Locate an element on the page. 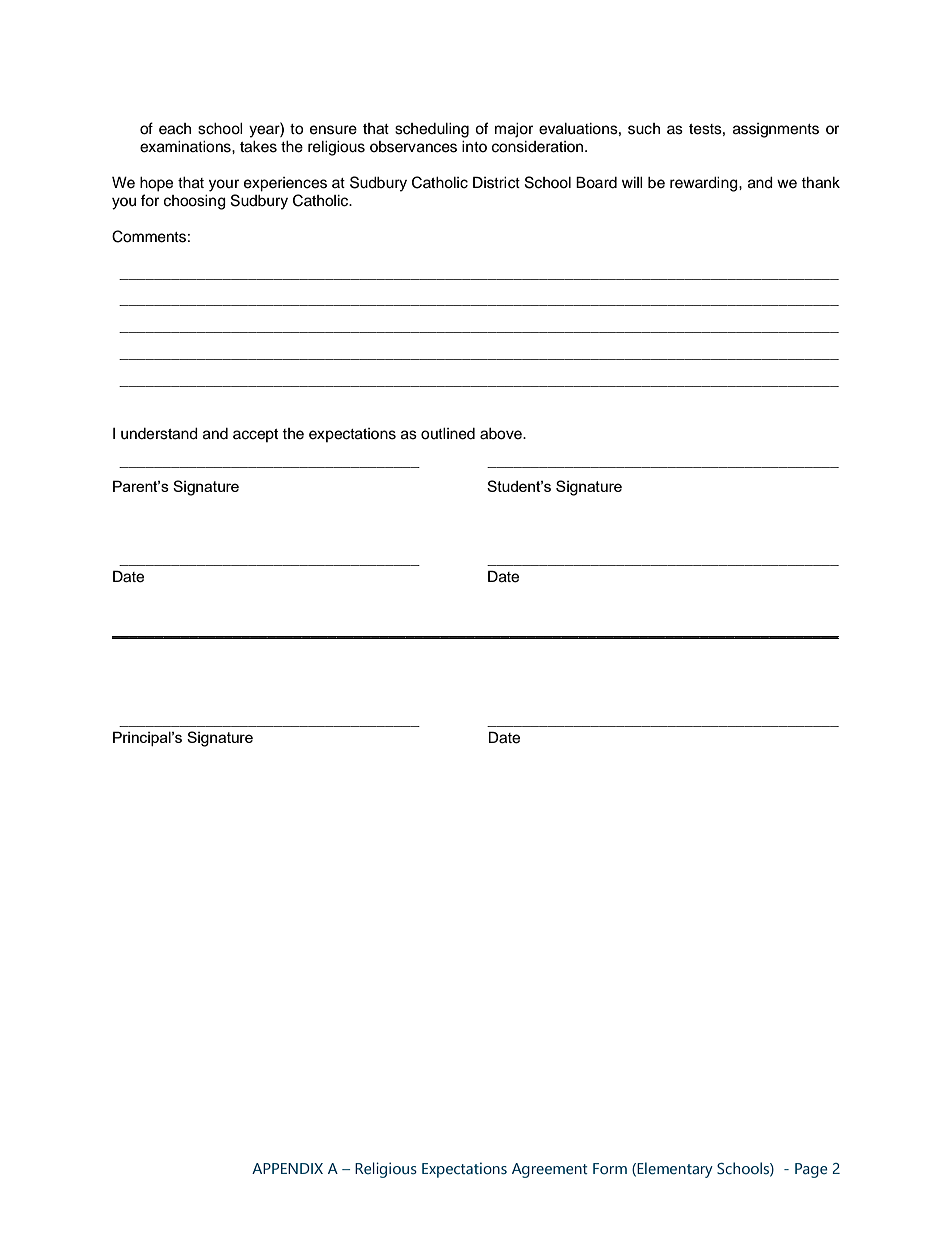  takes is located at coordinates (258, 147).
